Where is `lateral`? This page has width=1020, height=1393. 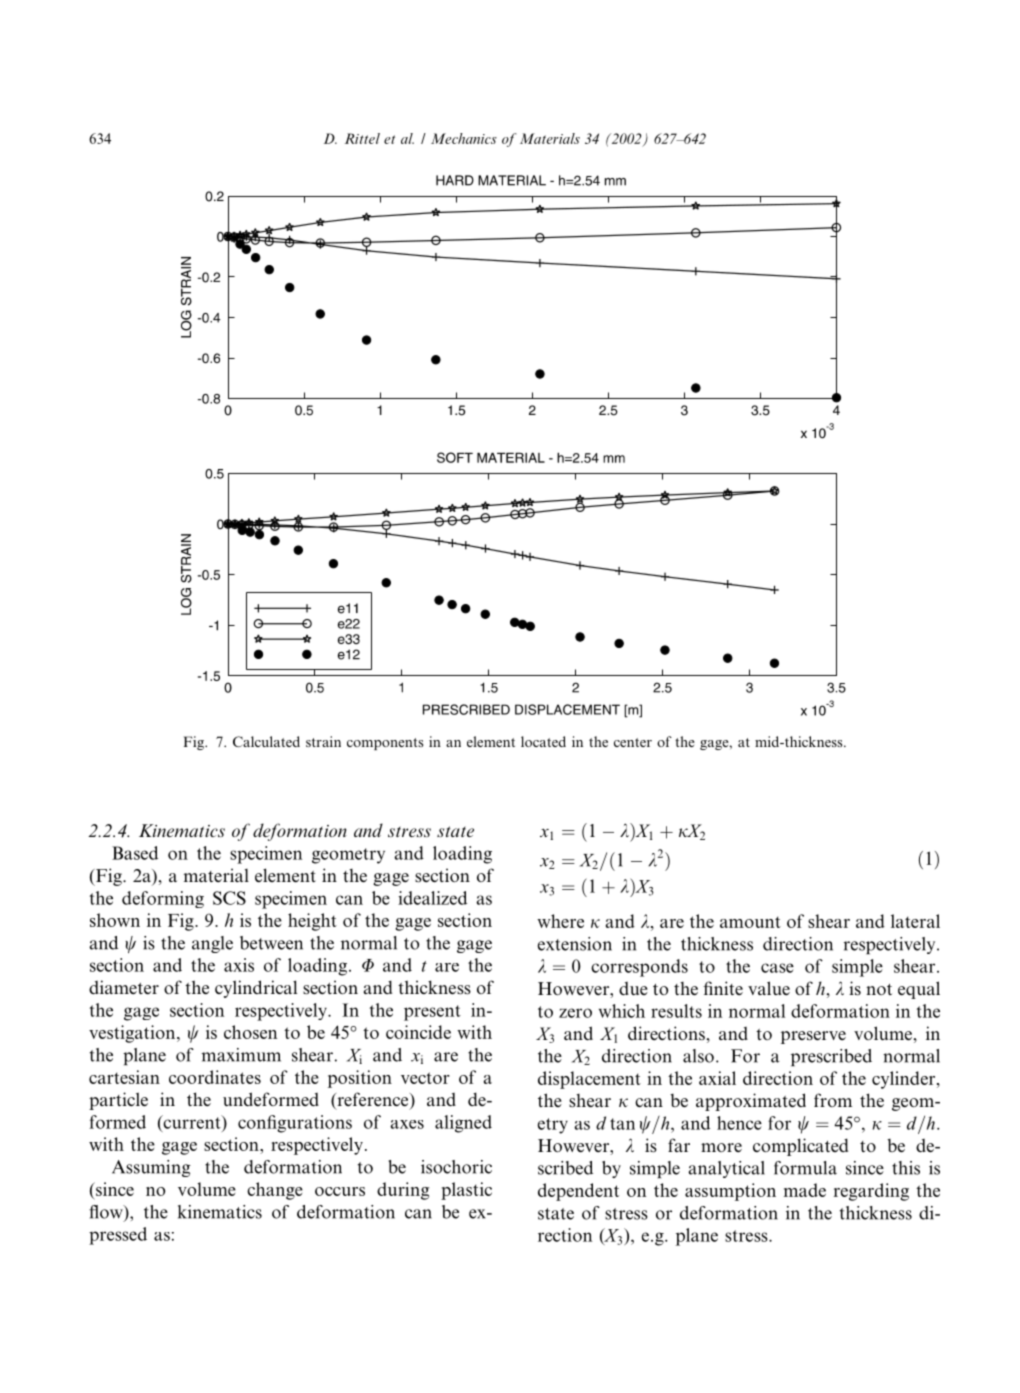 lateral is located at coordinates (915, 921).
